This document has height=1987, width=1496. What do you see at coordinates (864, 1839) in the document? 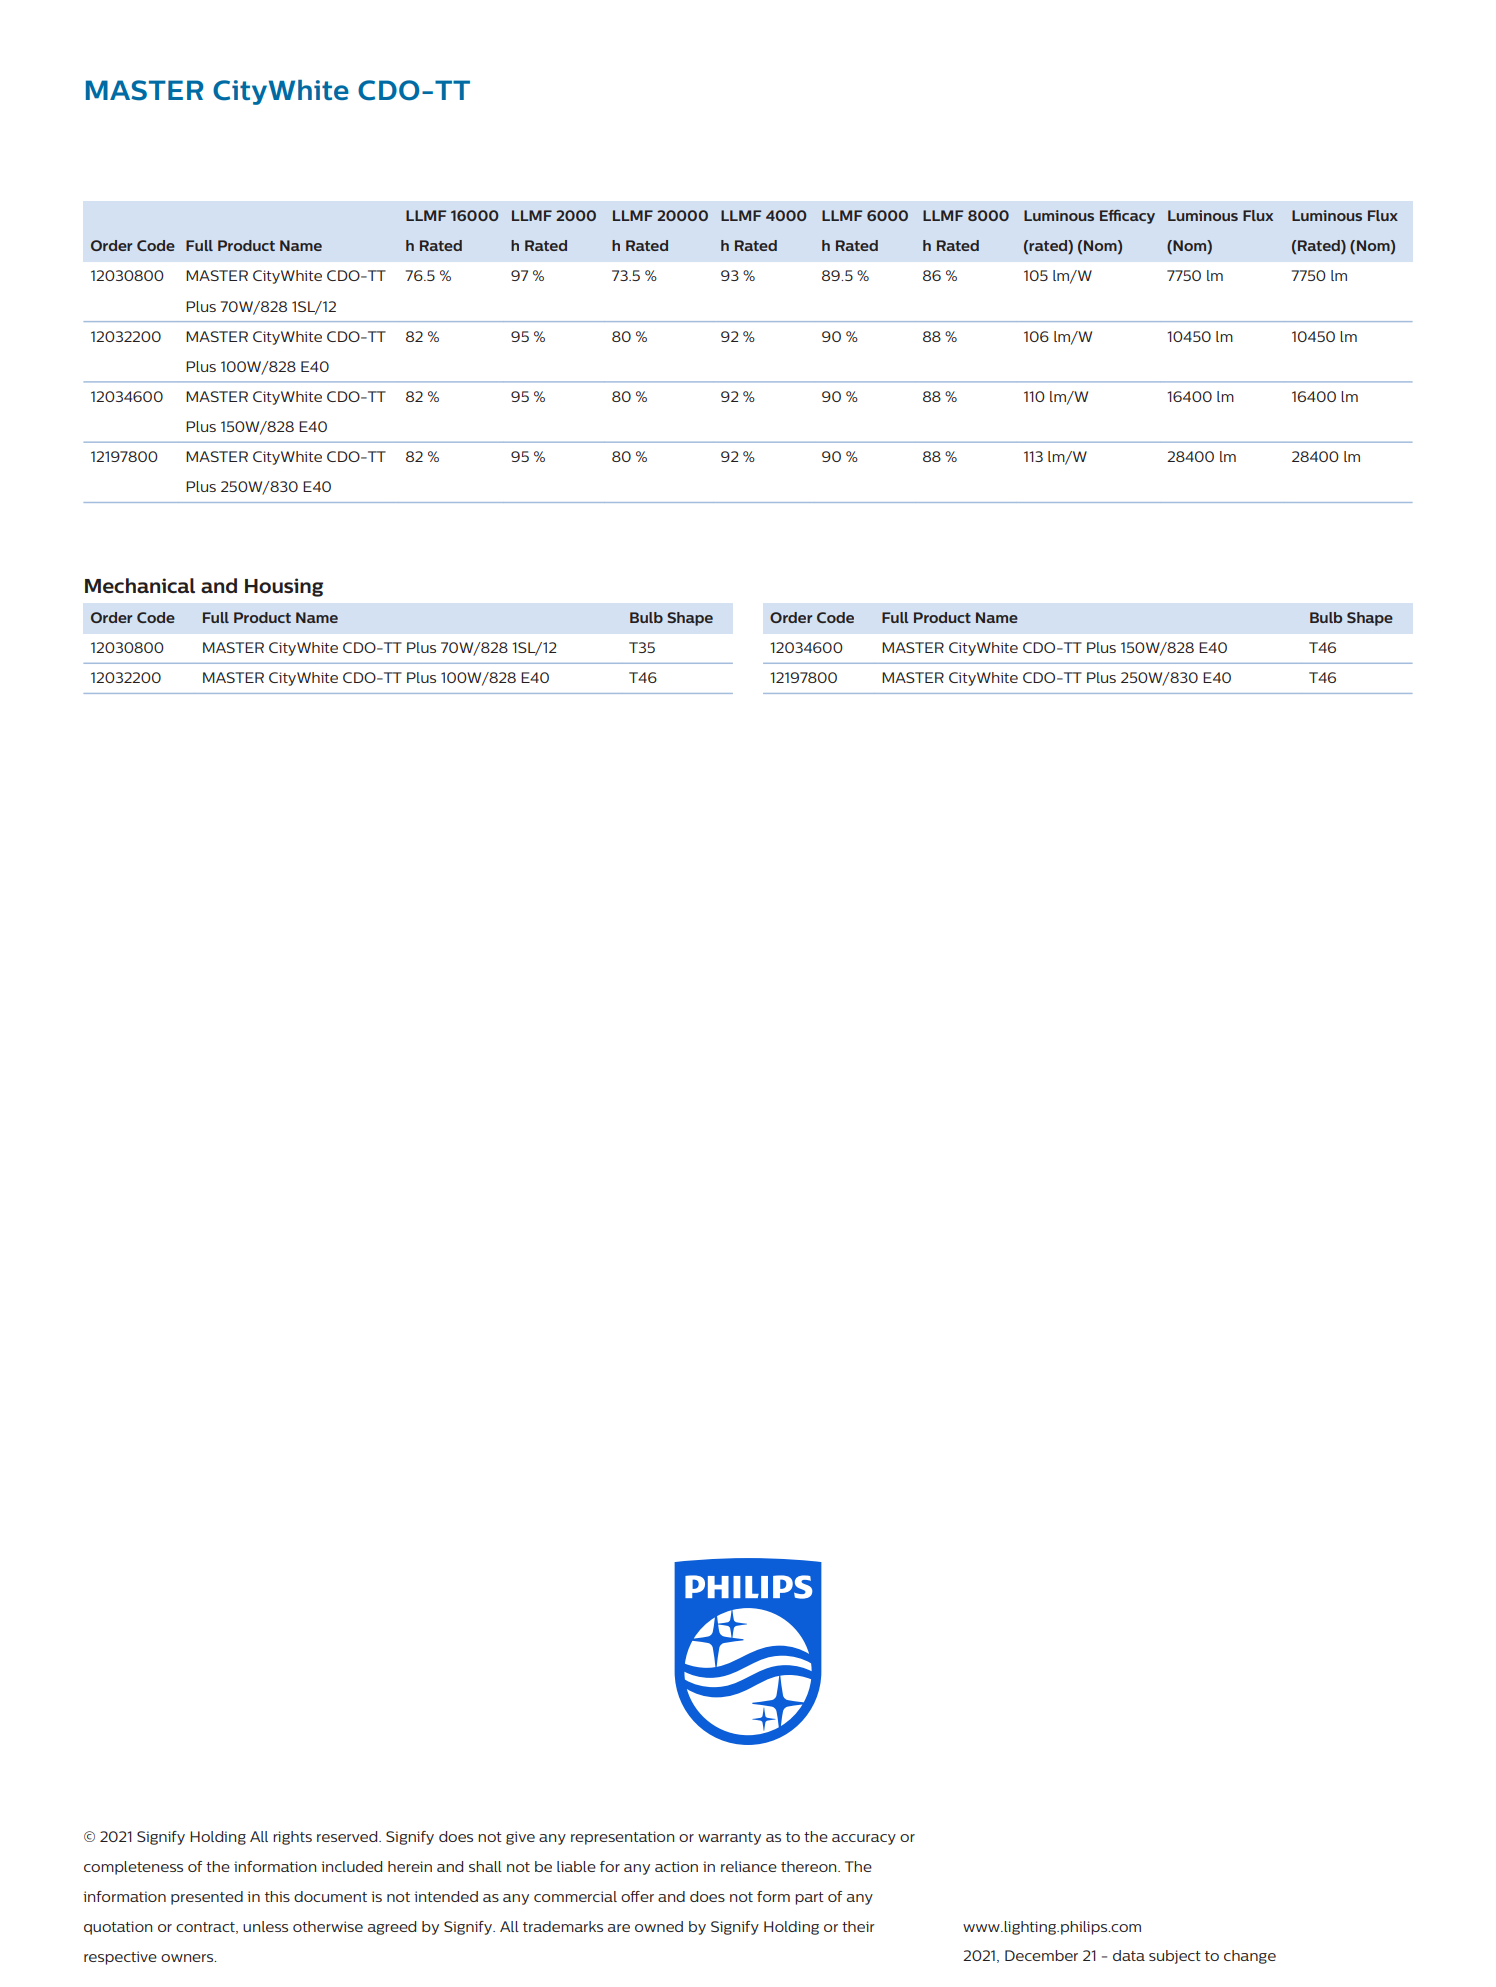
I see `accuracy` at bounding box center [864, 1839].
